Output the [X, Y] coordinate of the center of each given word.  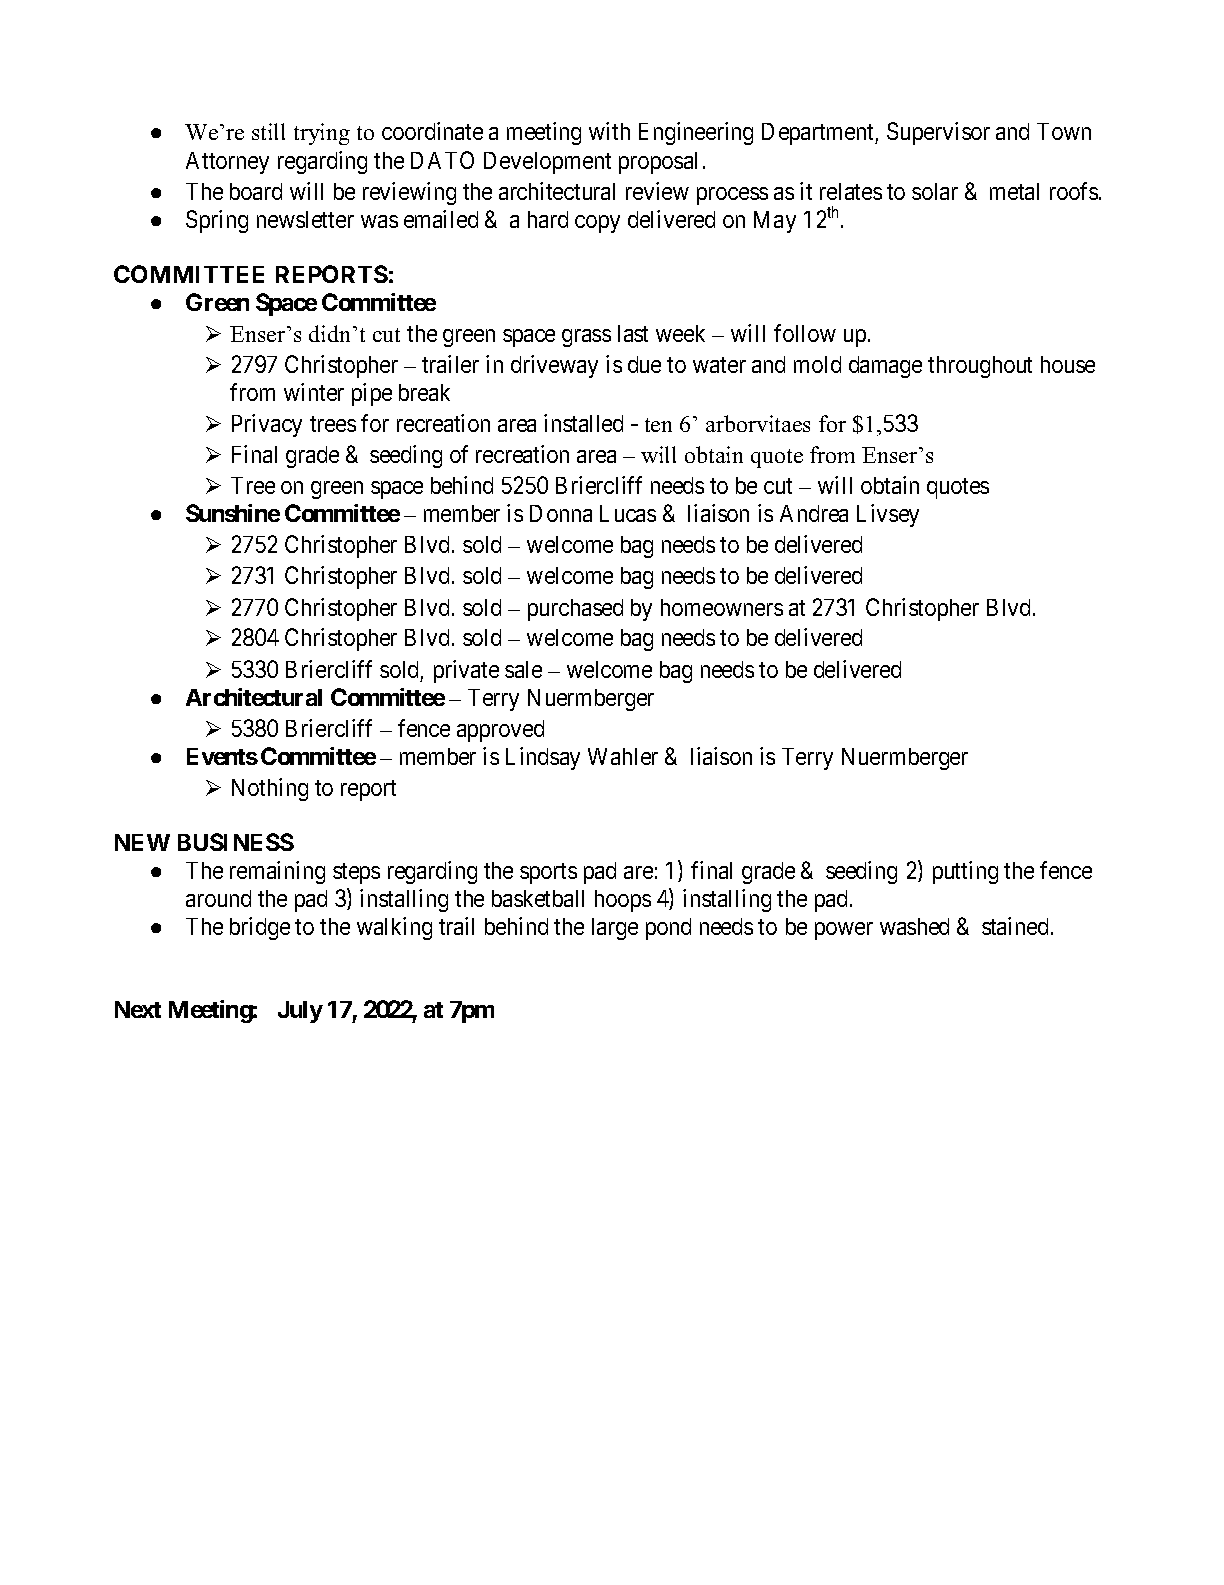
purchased [575, 610]
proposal [658, 163]
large [615, 929]
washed [914, 926]
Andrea [814, 513]
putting [965, 872]
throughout [980, 367]
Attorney [227, 163]
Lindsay [543, 758]
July [300, 1012]
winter [314, 392]
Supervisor [938, 133]
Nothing [270, 789]
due [644, 364]
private [466, 671]
